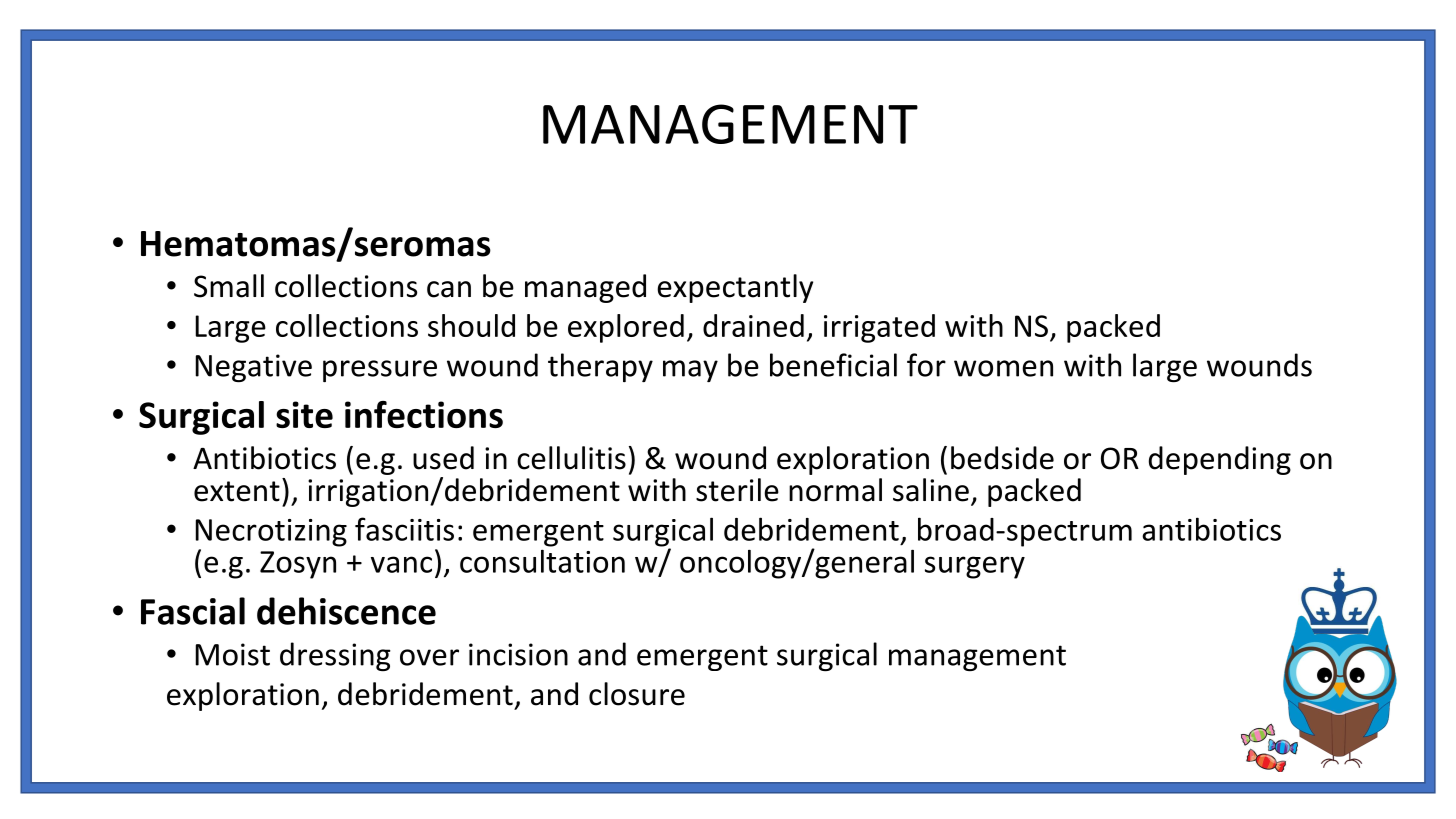 The width and height of the image is (1456, 819). What do you see at coordinates (335, 656) in the image?
I see `dressing` at bounding box center [335, 656].
